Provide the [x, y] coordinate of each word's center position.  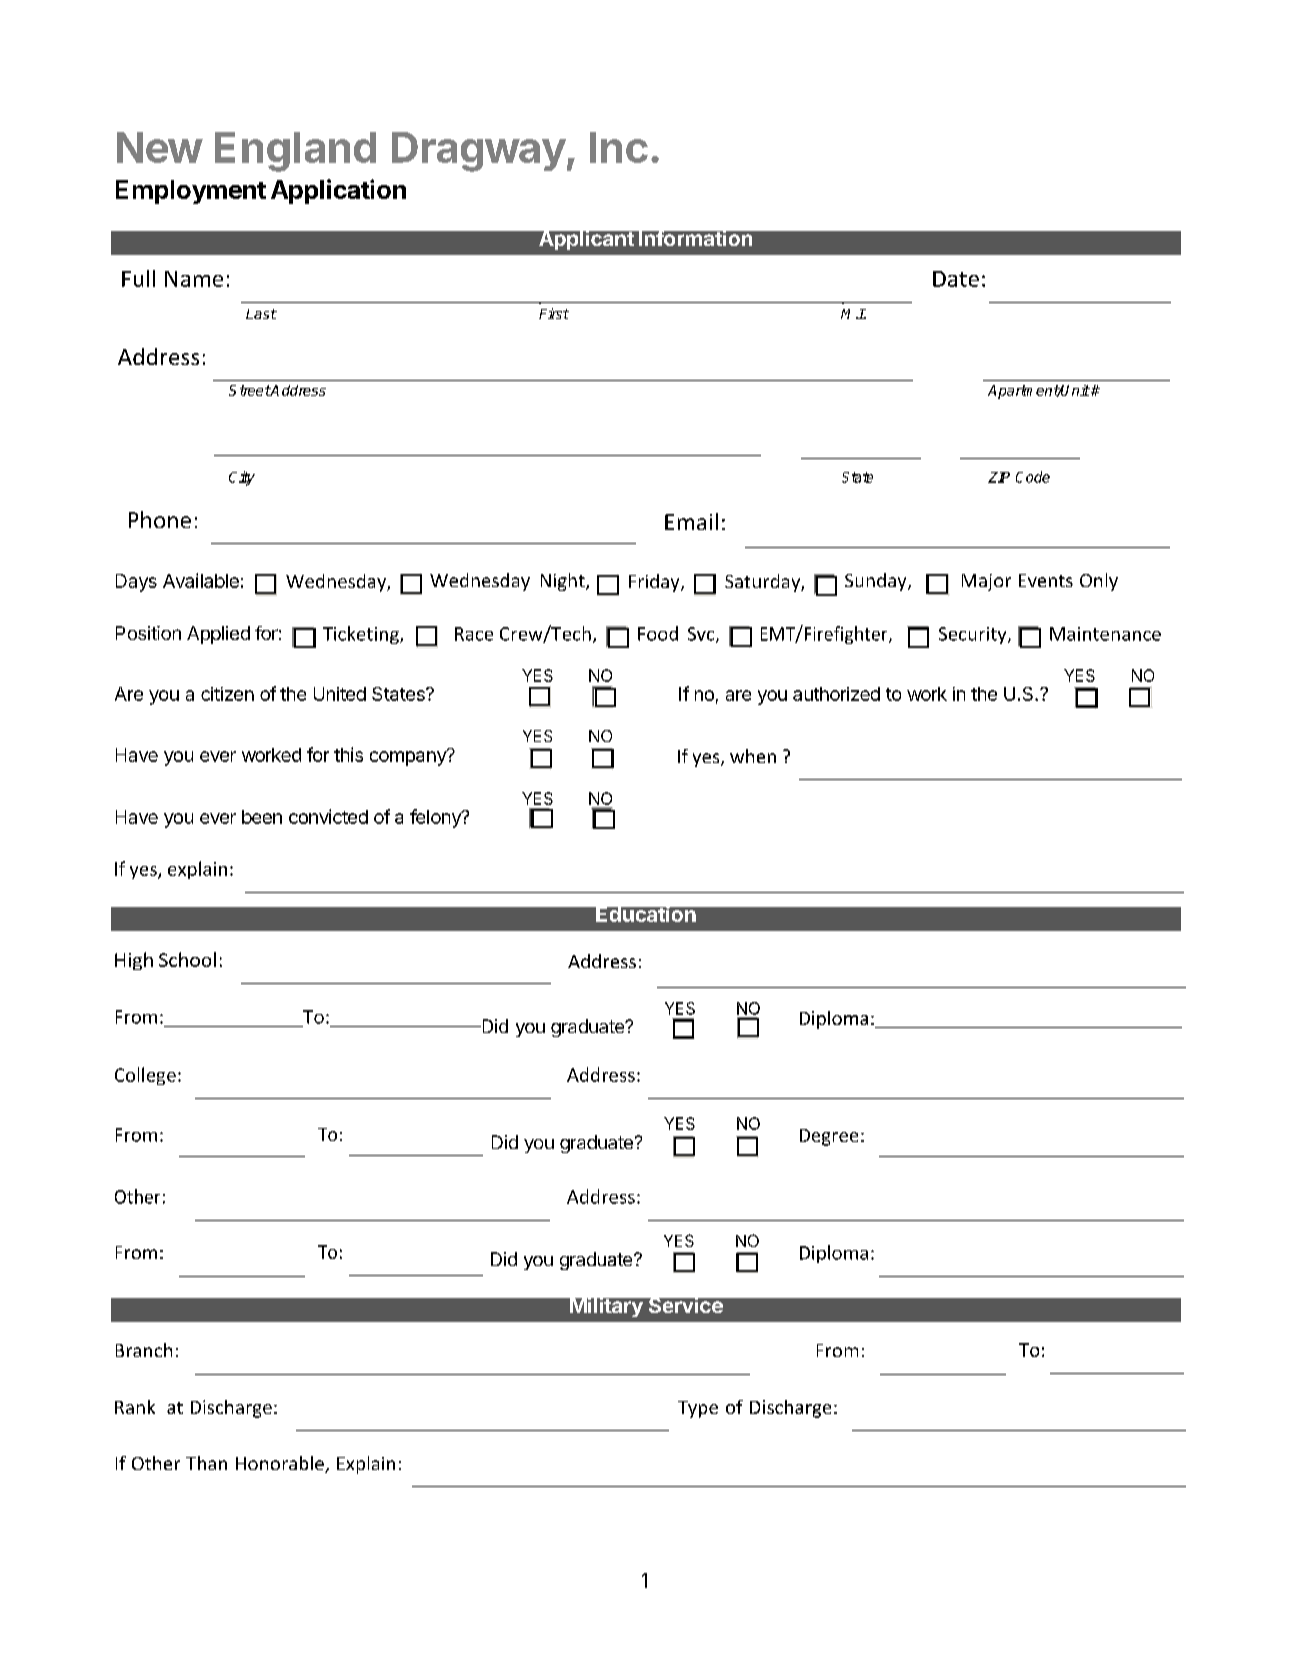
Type [698, 1409]
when [753, 756]
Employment [191, 192]
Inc [619, 147]
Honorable [281, 1464]
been [262, 817]
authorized [836, 694]
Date [956, 279]
